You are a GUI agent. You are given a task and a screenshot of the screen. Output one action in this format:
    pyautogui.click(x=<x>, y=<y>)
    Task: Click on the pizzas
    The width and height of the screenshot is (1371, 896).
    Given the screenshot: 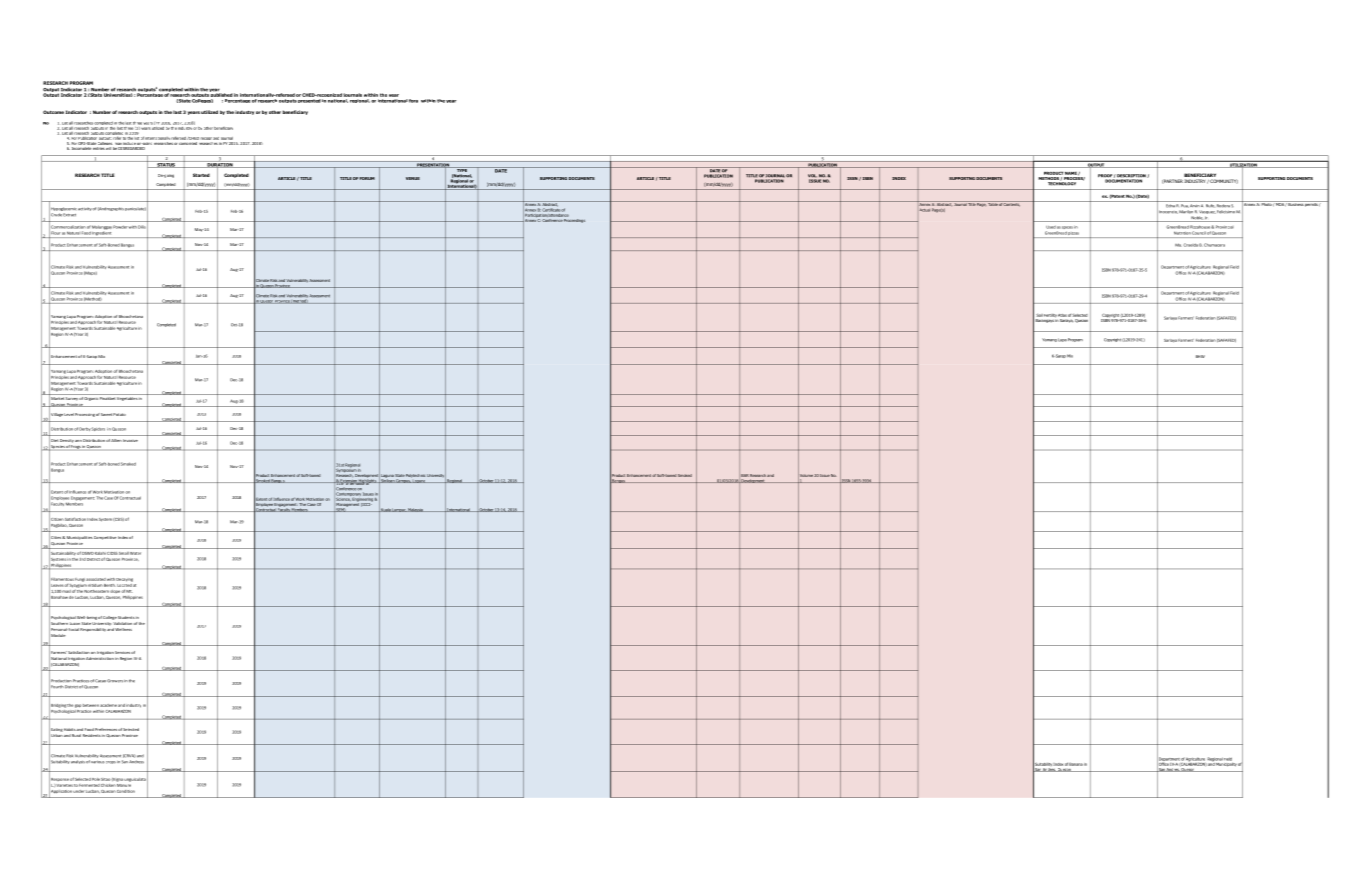 What is the action you would take?
    pyautogui.click(x=1073, y=233)
